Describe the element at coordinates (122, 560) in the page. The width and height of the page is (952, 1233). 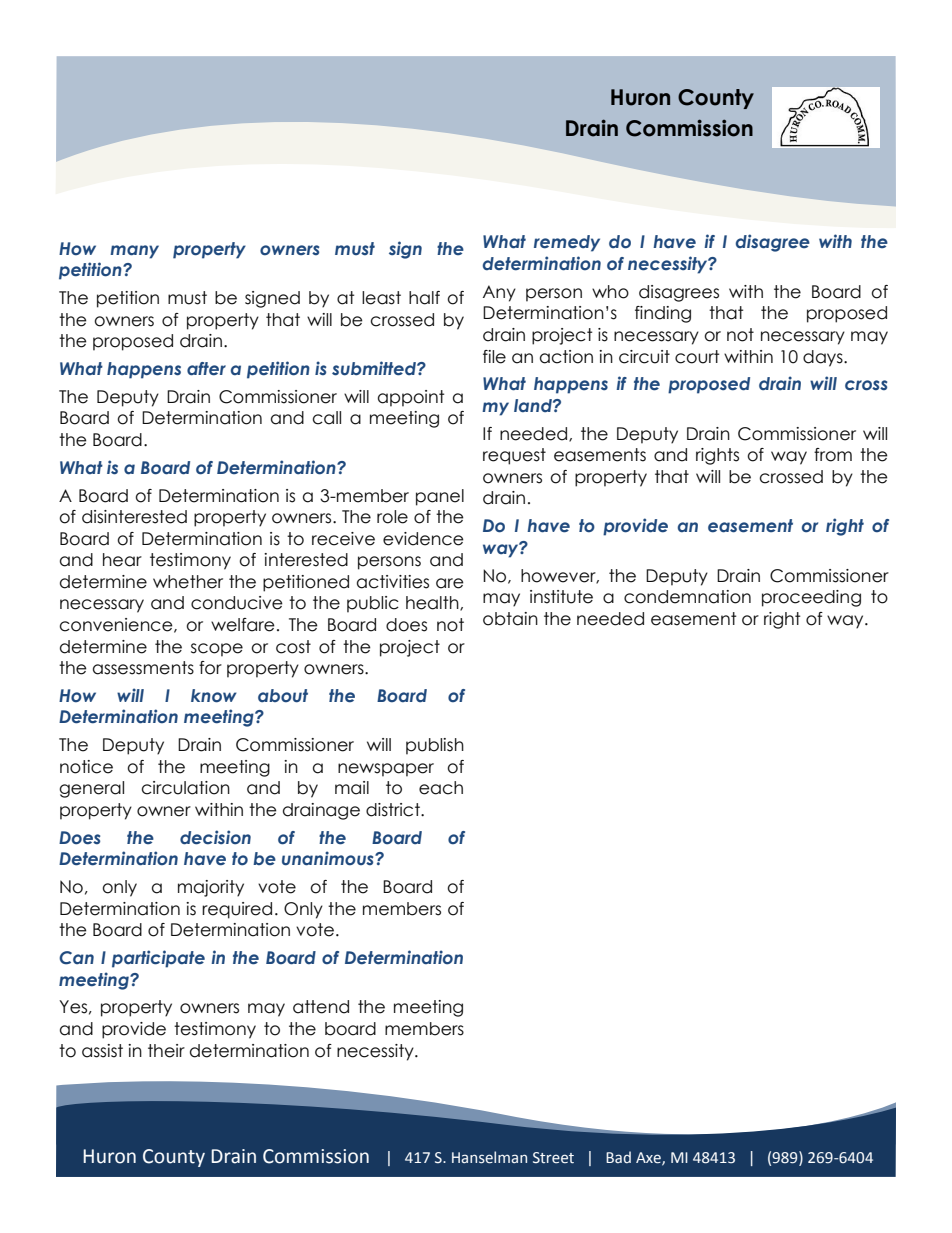
I see `hear` at that location.
